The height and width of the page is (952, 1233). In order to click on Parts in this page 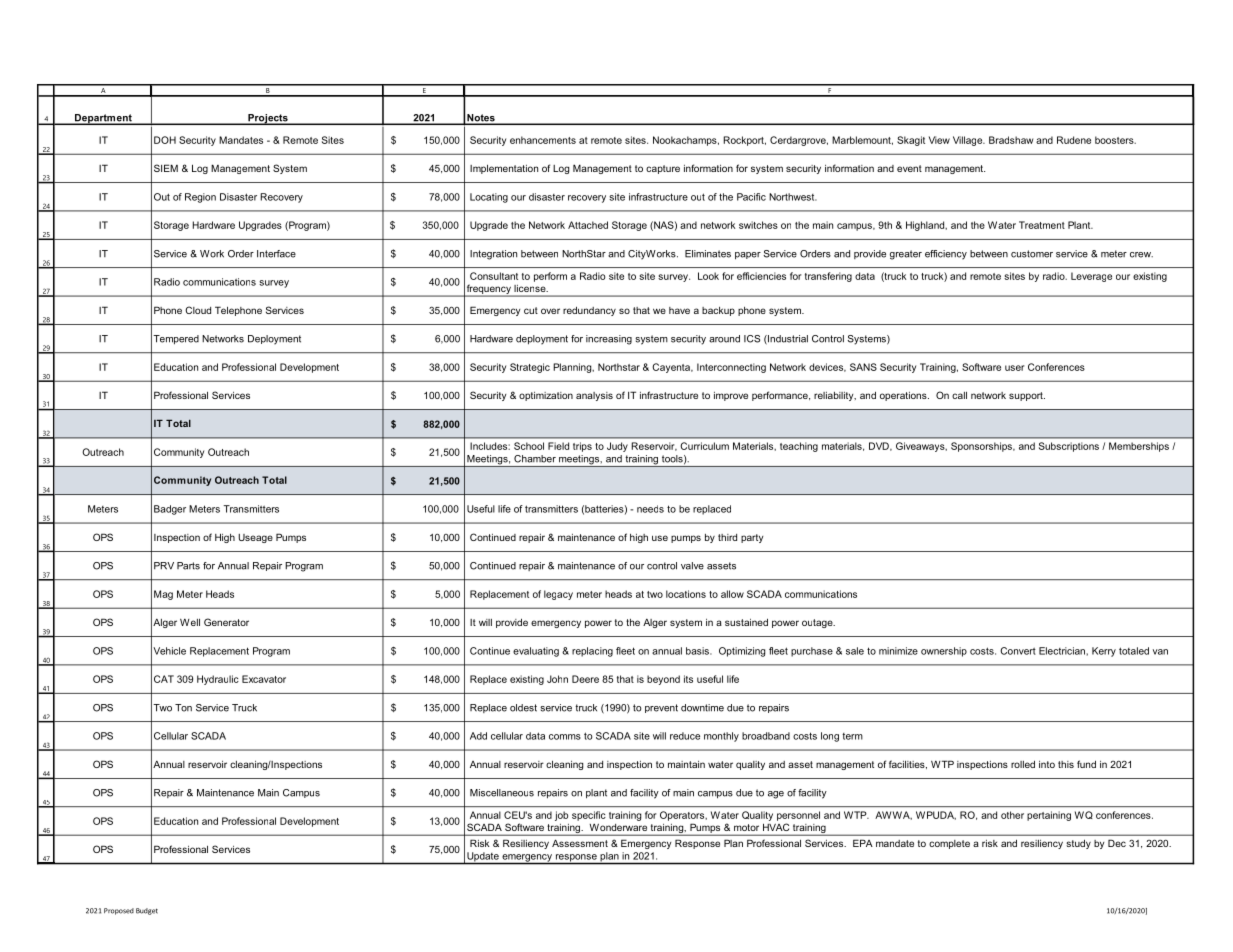, I will do `click(188, 566)`.
